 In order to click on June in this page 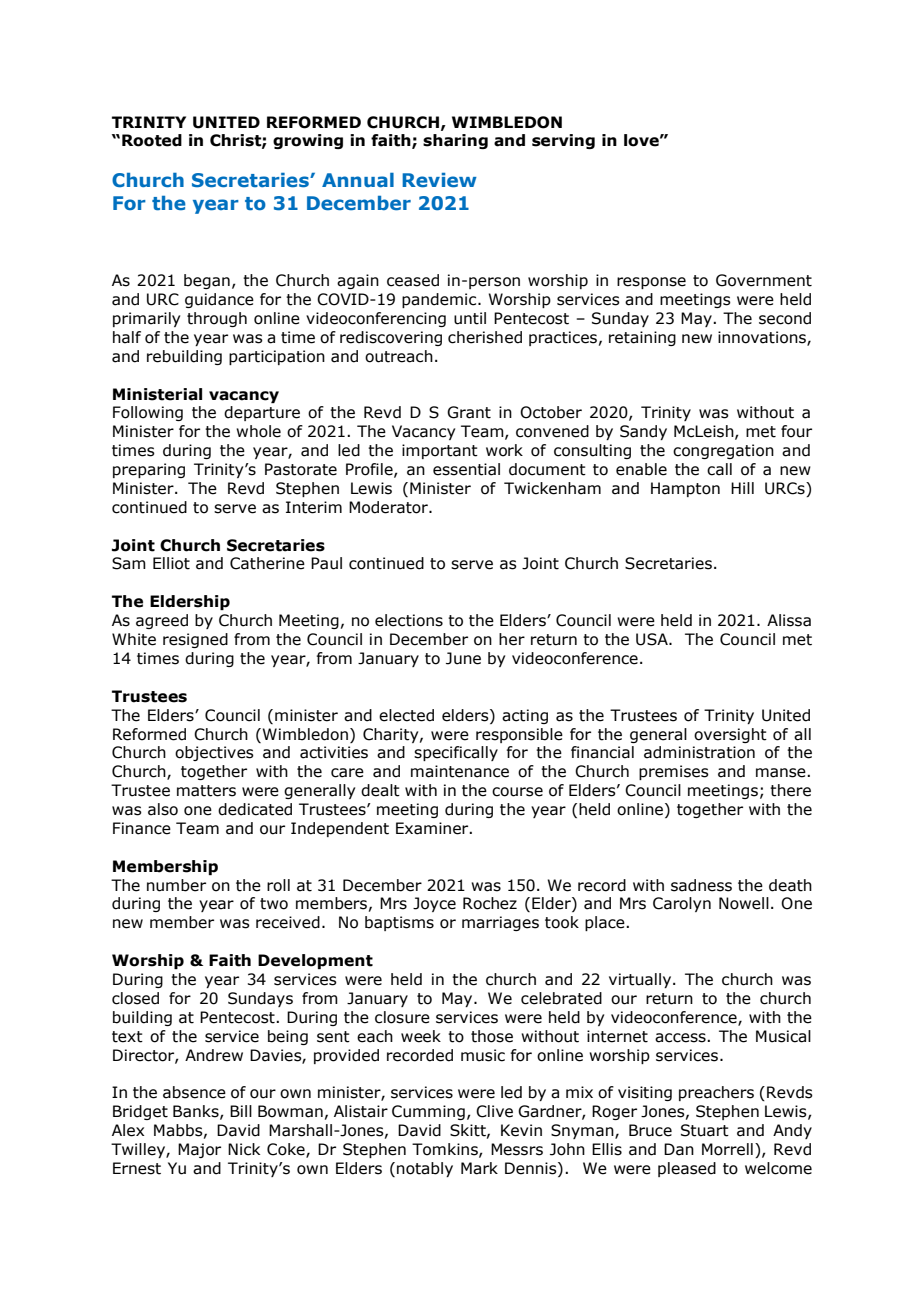, I will do `click(463, 658)`.
